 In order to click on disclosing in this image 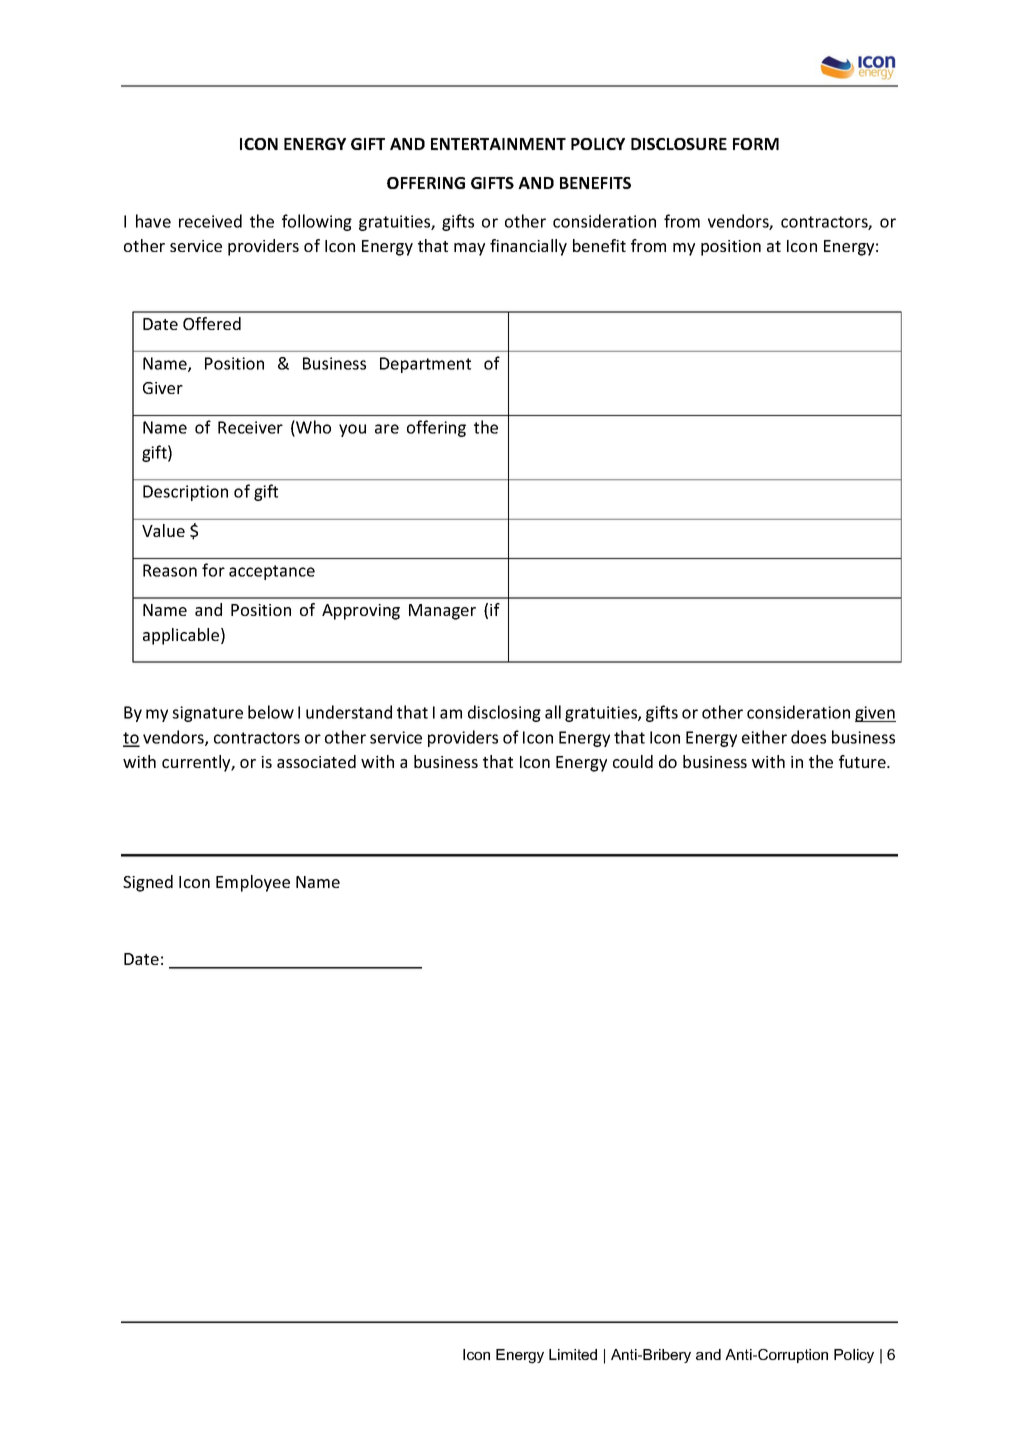, I will do `click(504, 713)`.
